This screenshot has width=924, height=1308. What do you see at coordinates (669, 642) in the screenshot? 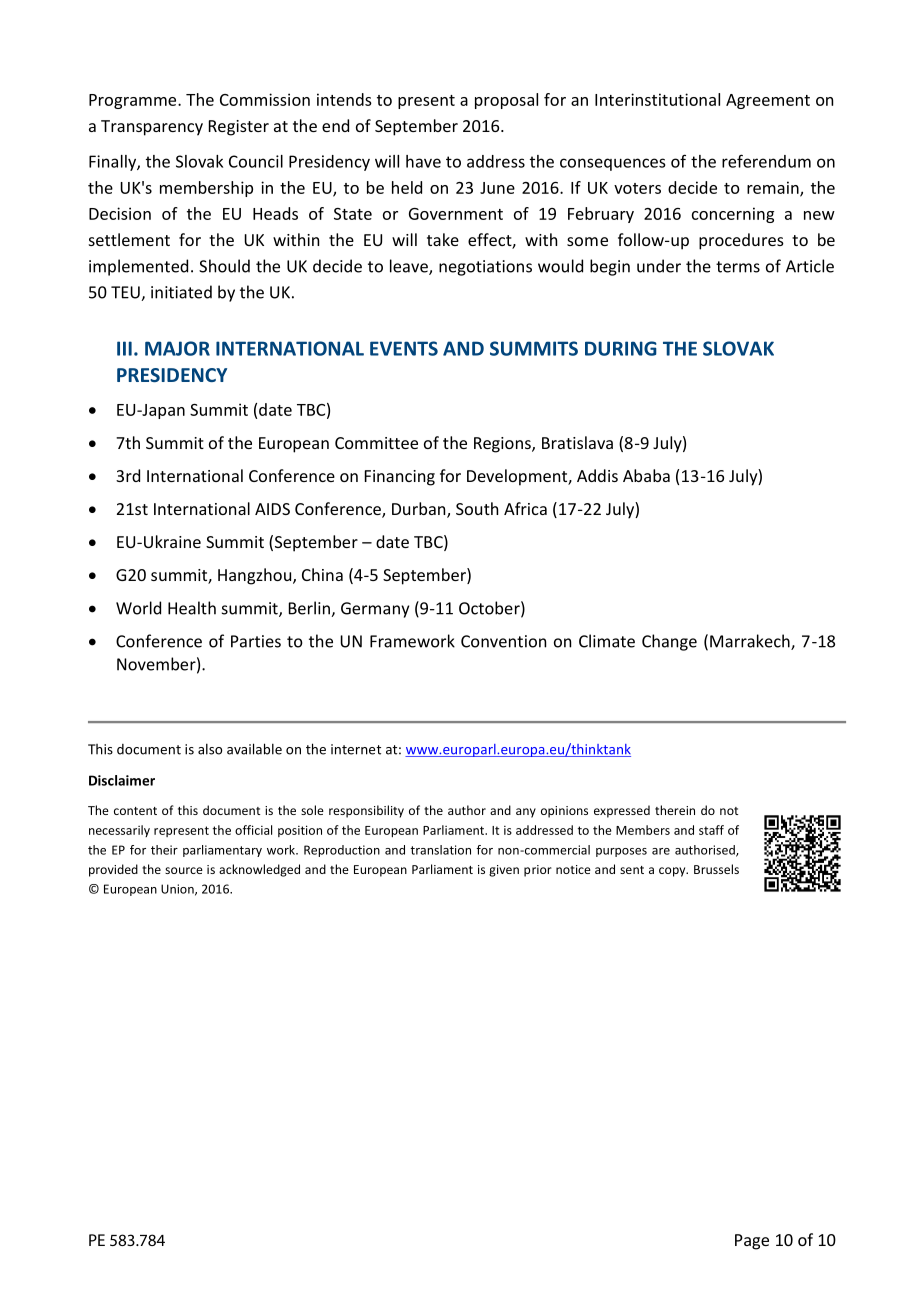
I see `Change` at bounding box center [669, 642].
